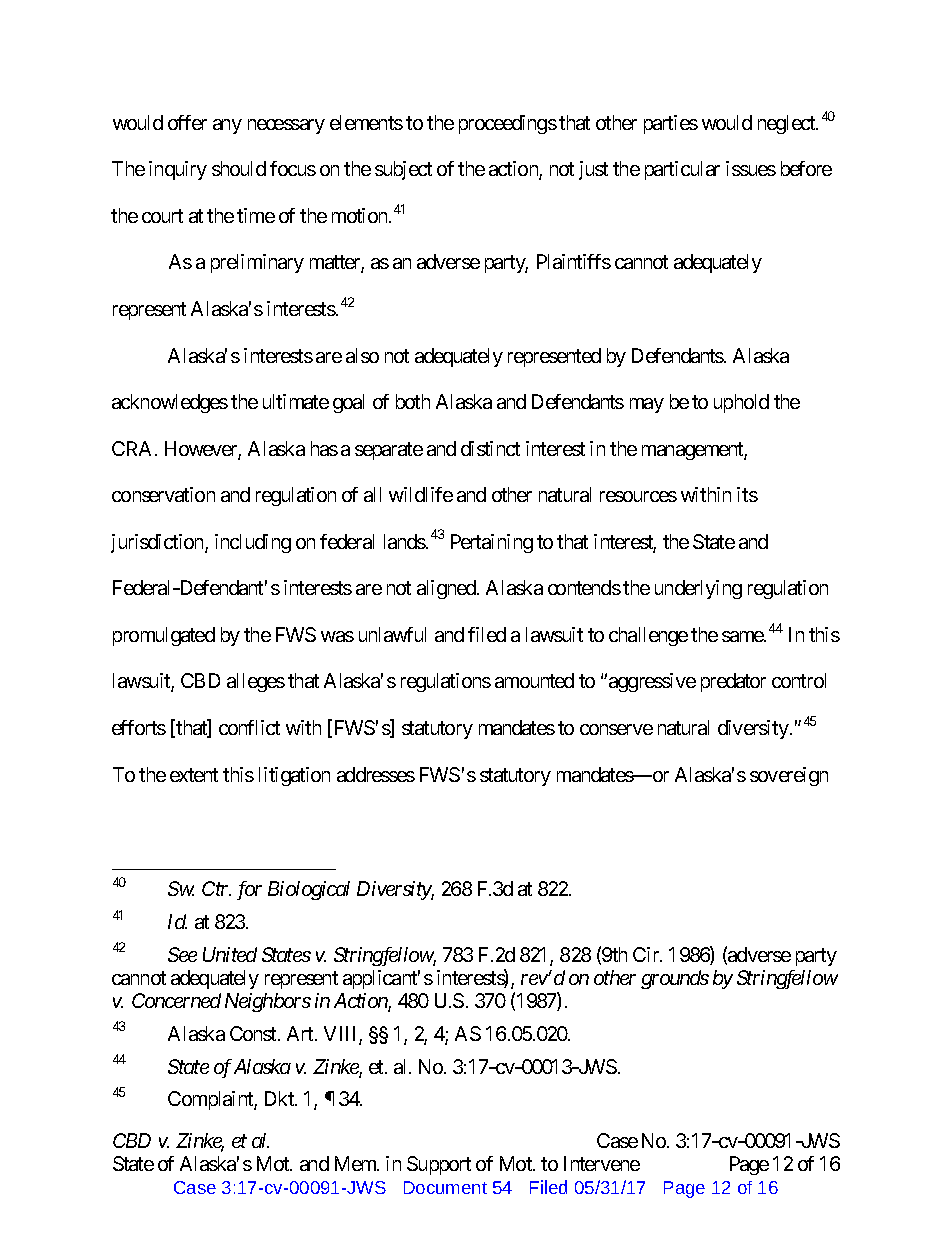 The image size is (952, 1233). Describe the element at coordinates (751, 168) in the page. I see `issues` at that location.
